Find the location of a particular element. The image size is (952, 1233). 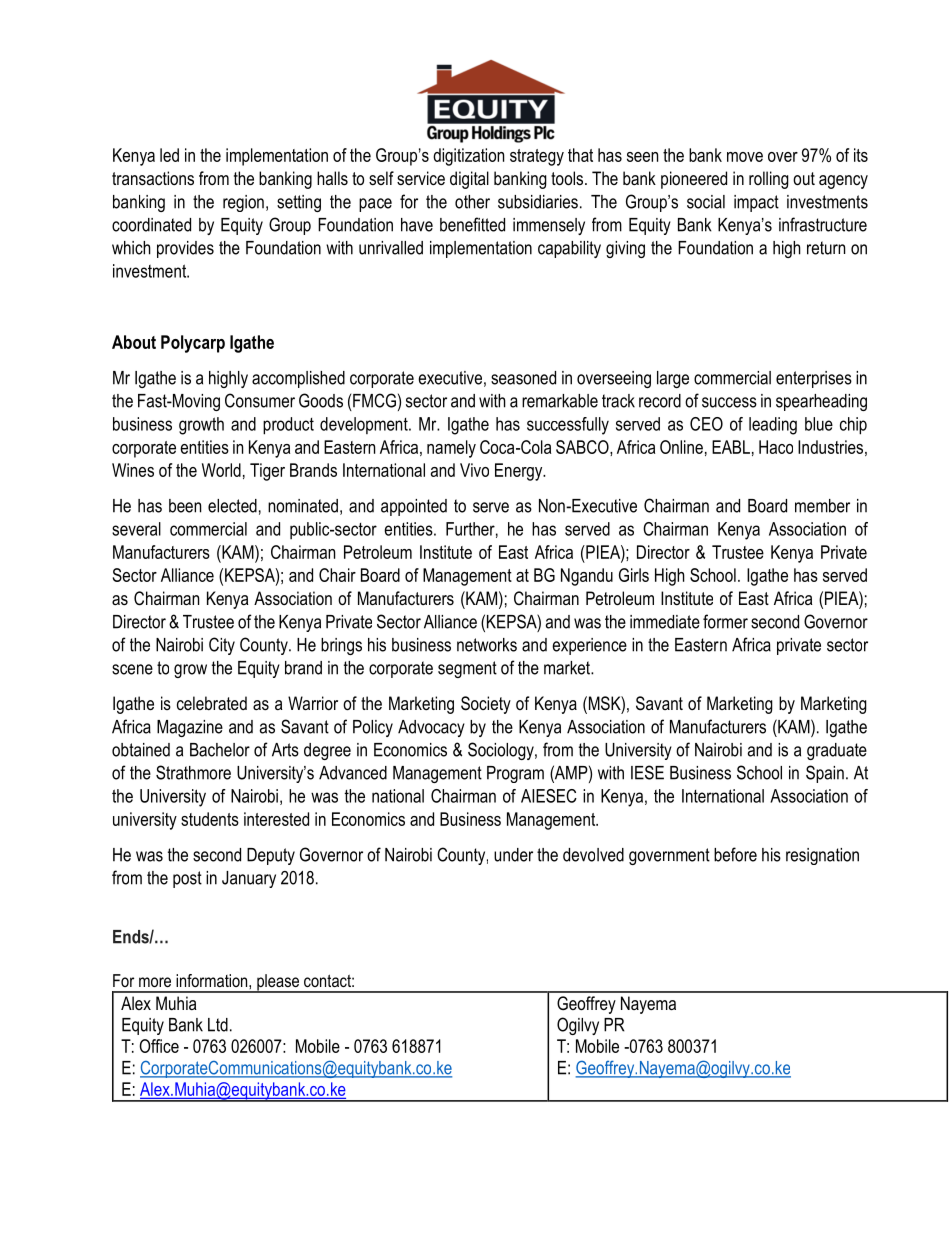

Ltd is located at coordinates (218, 1025).
